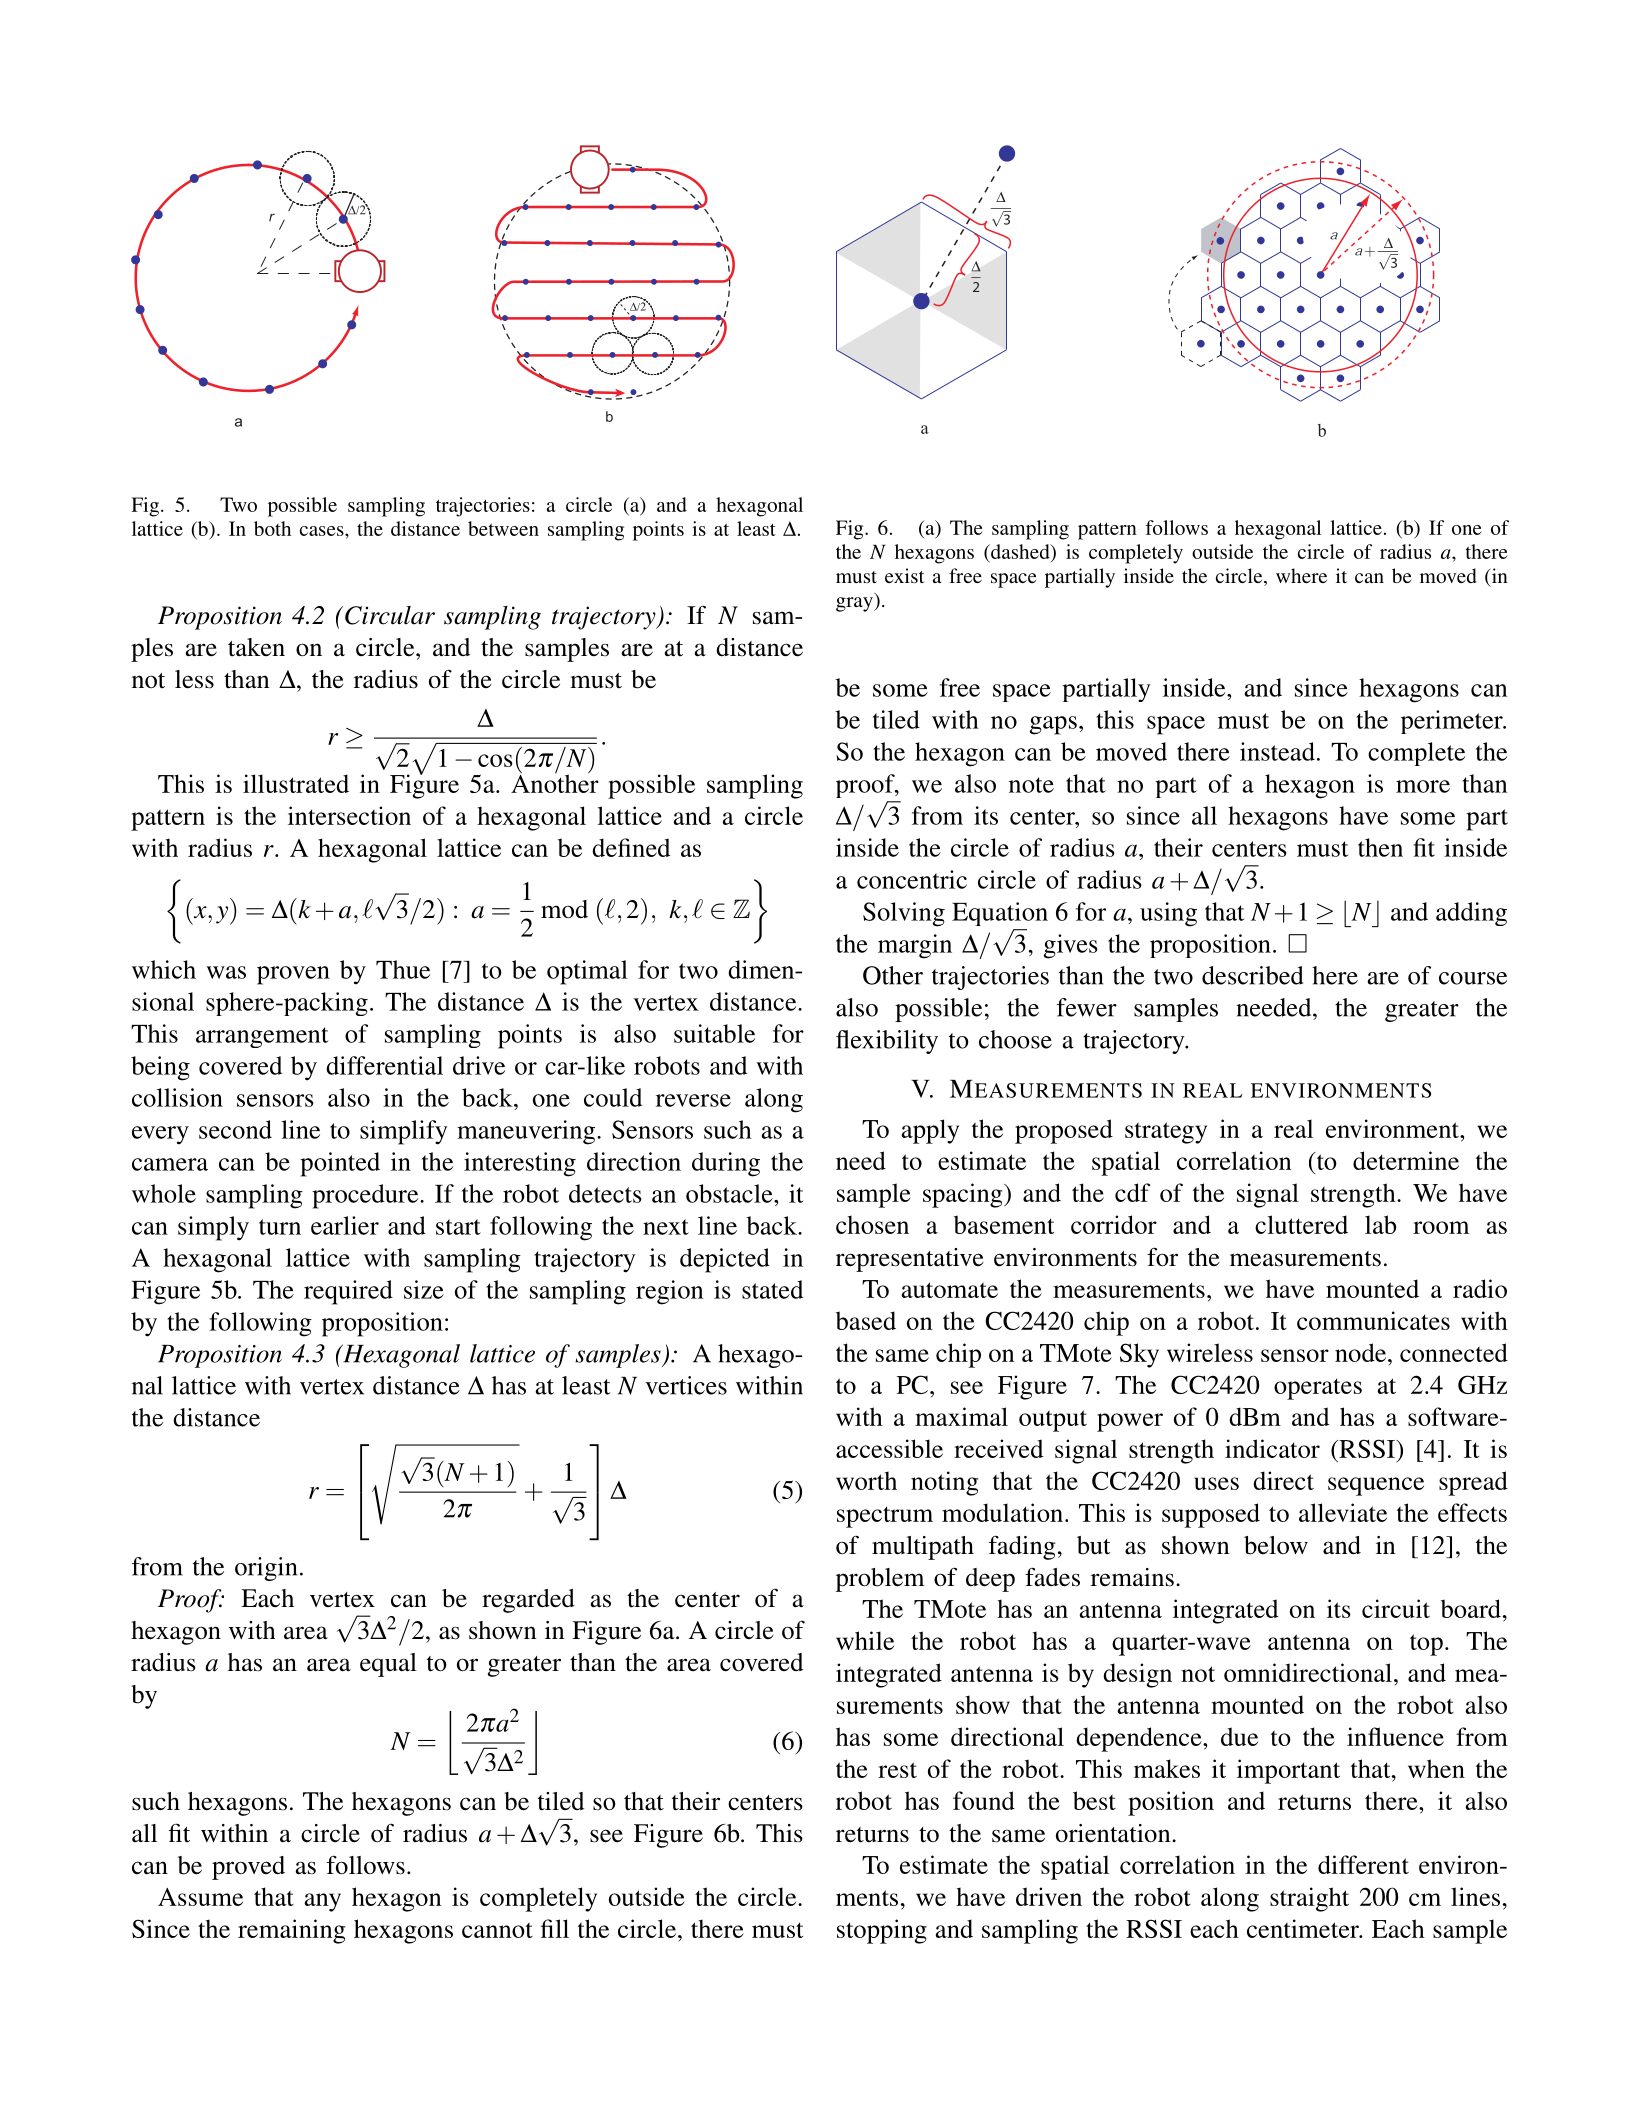 The width and height of the image is (1639, 2121). I want to click on cluttered, so click(1301, 1224).
